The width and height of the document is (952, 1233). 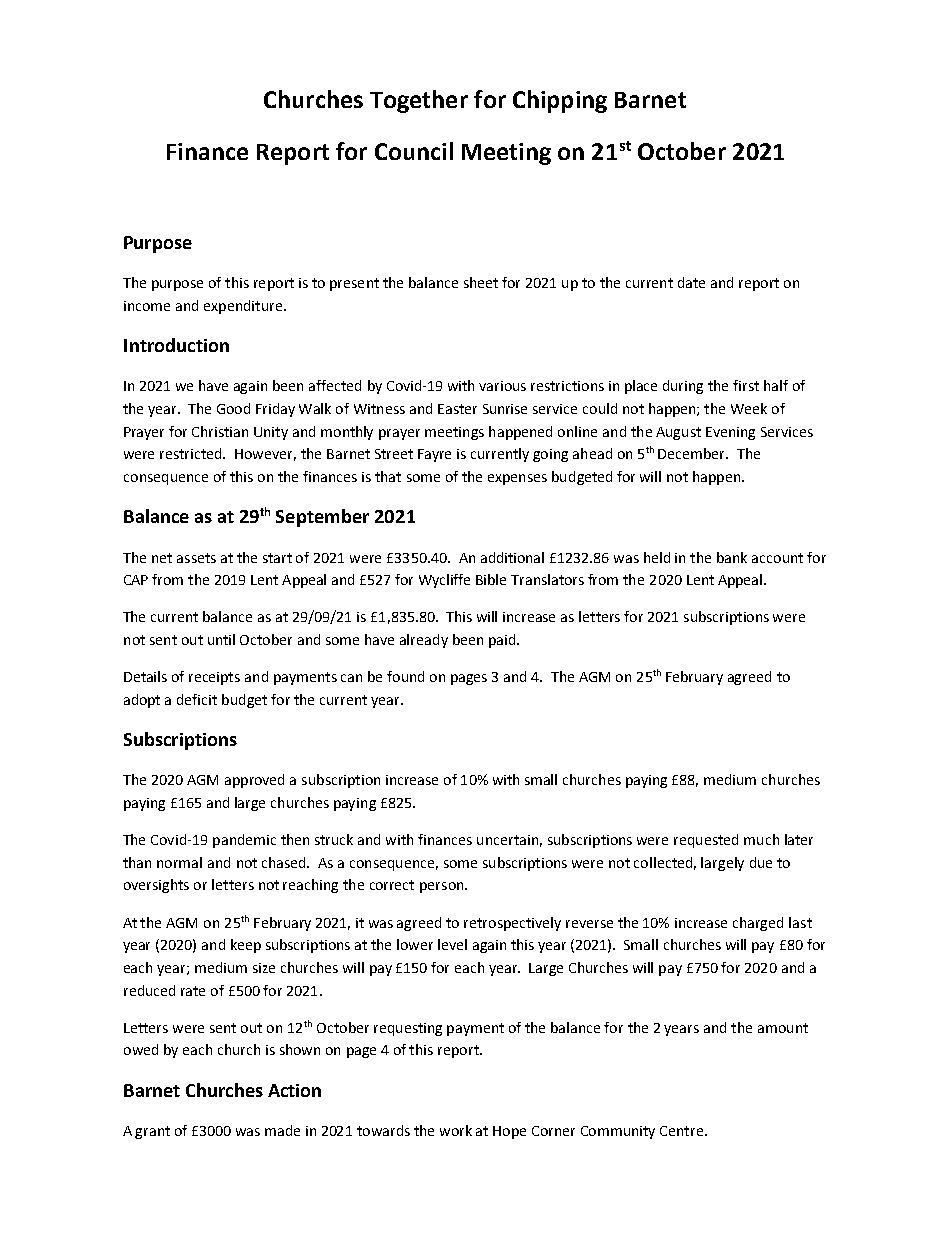 I want to click on approved, so click(x=254, y=781).
